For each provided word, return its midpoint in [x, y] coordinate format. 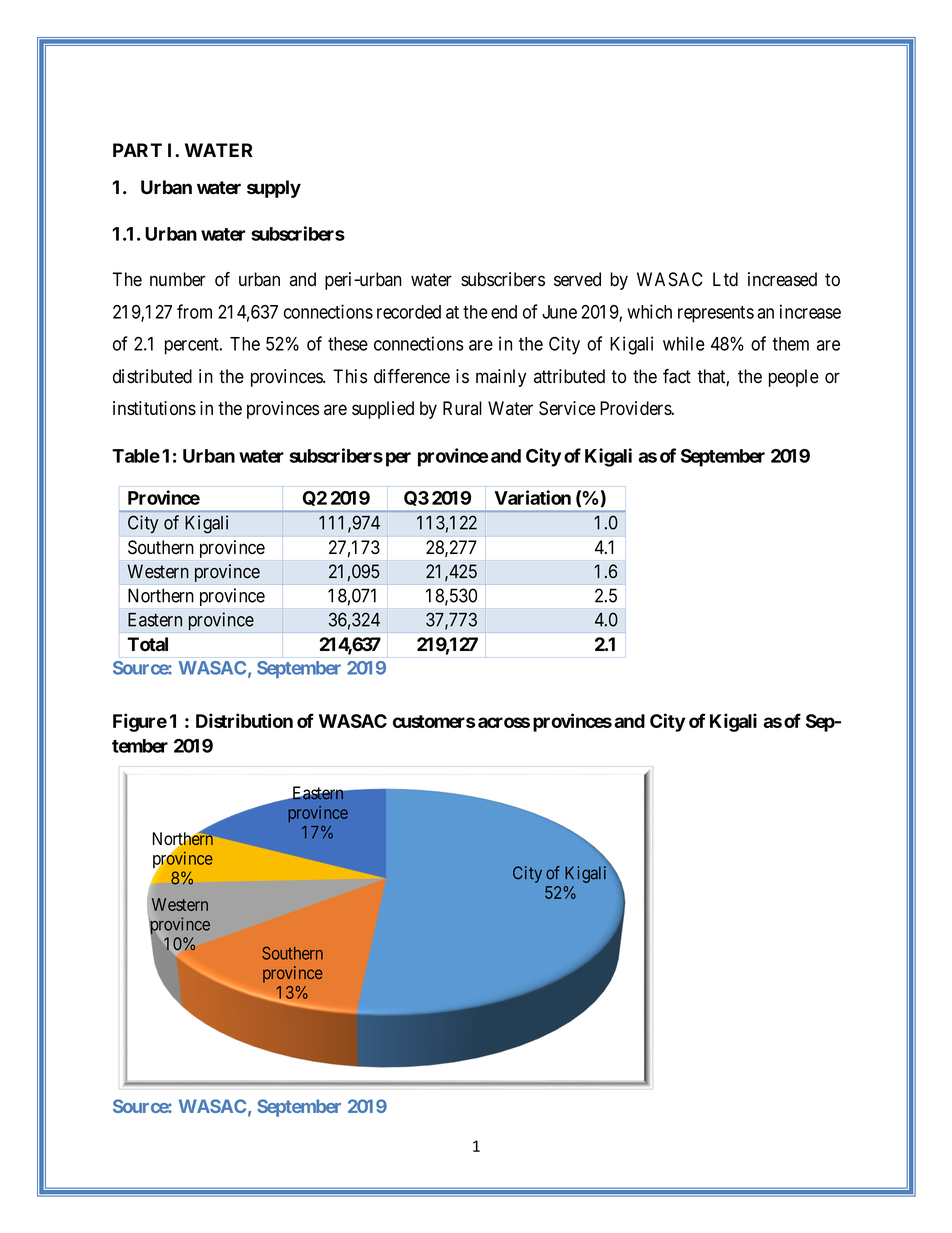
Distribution [244, 720]
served [577, 279]
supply [274, 189]
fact [677, 376]
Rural [462, 408]
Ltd [725, 279]
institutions [154, 408]
